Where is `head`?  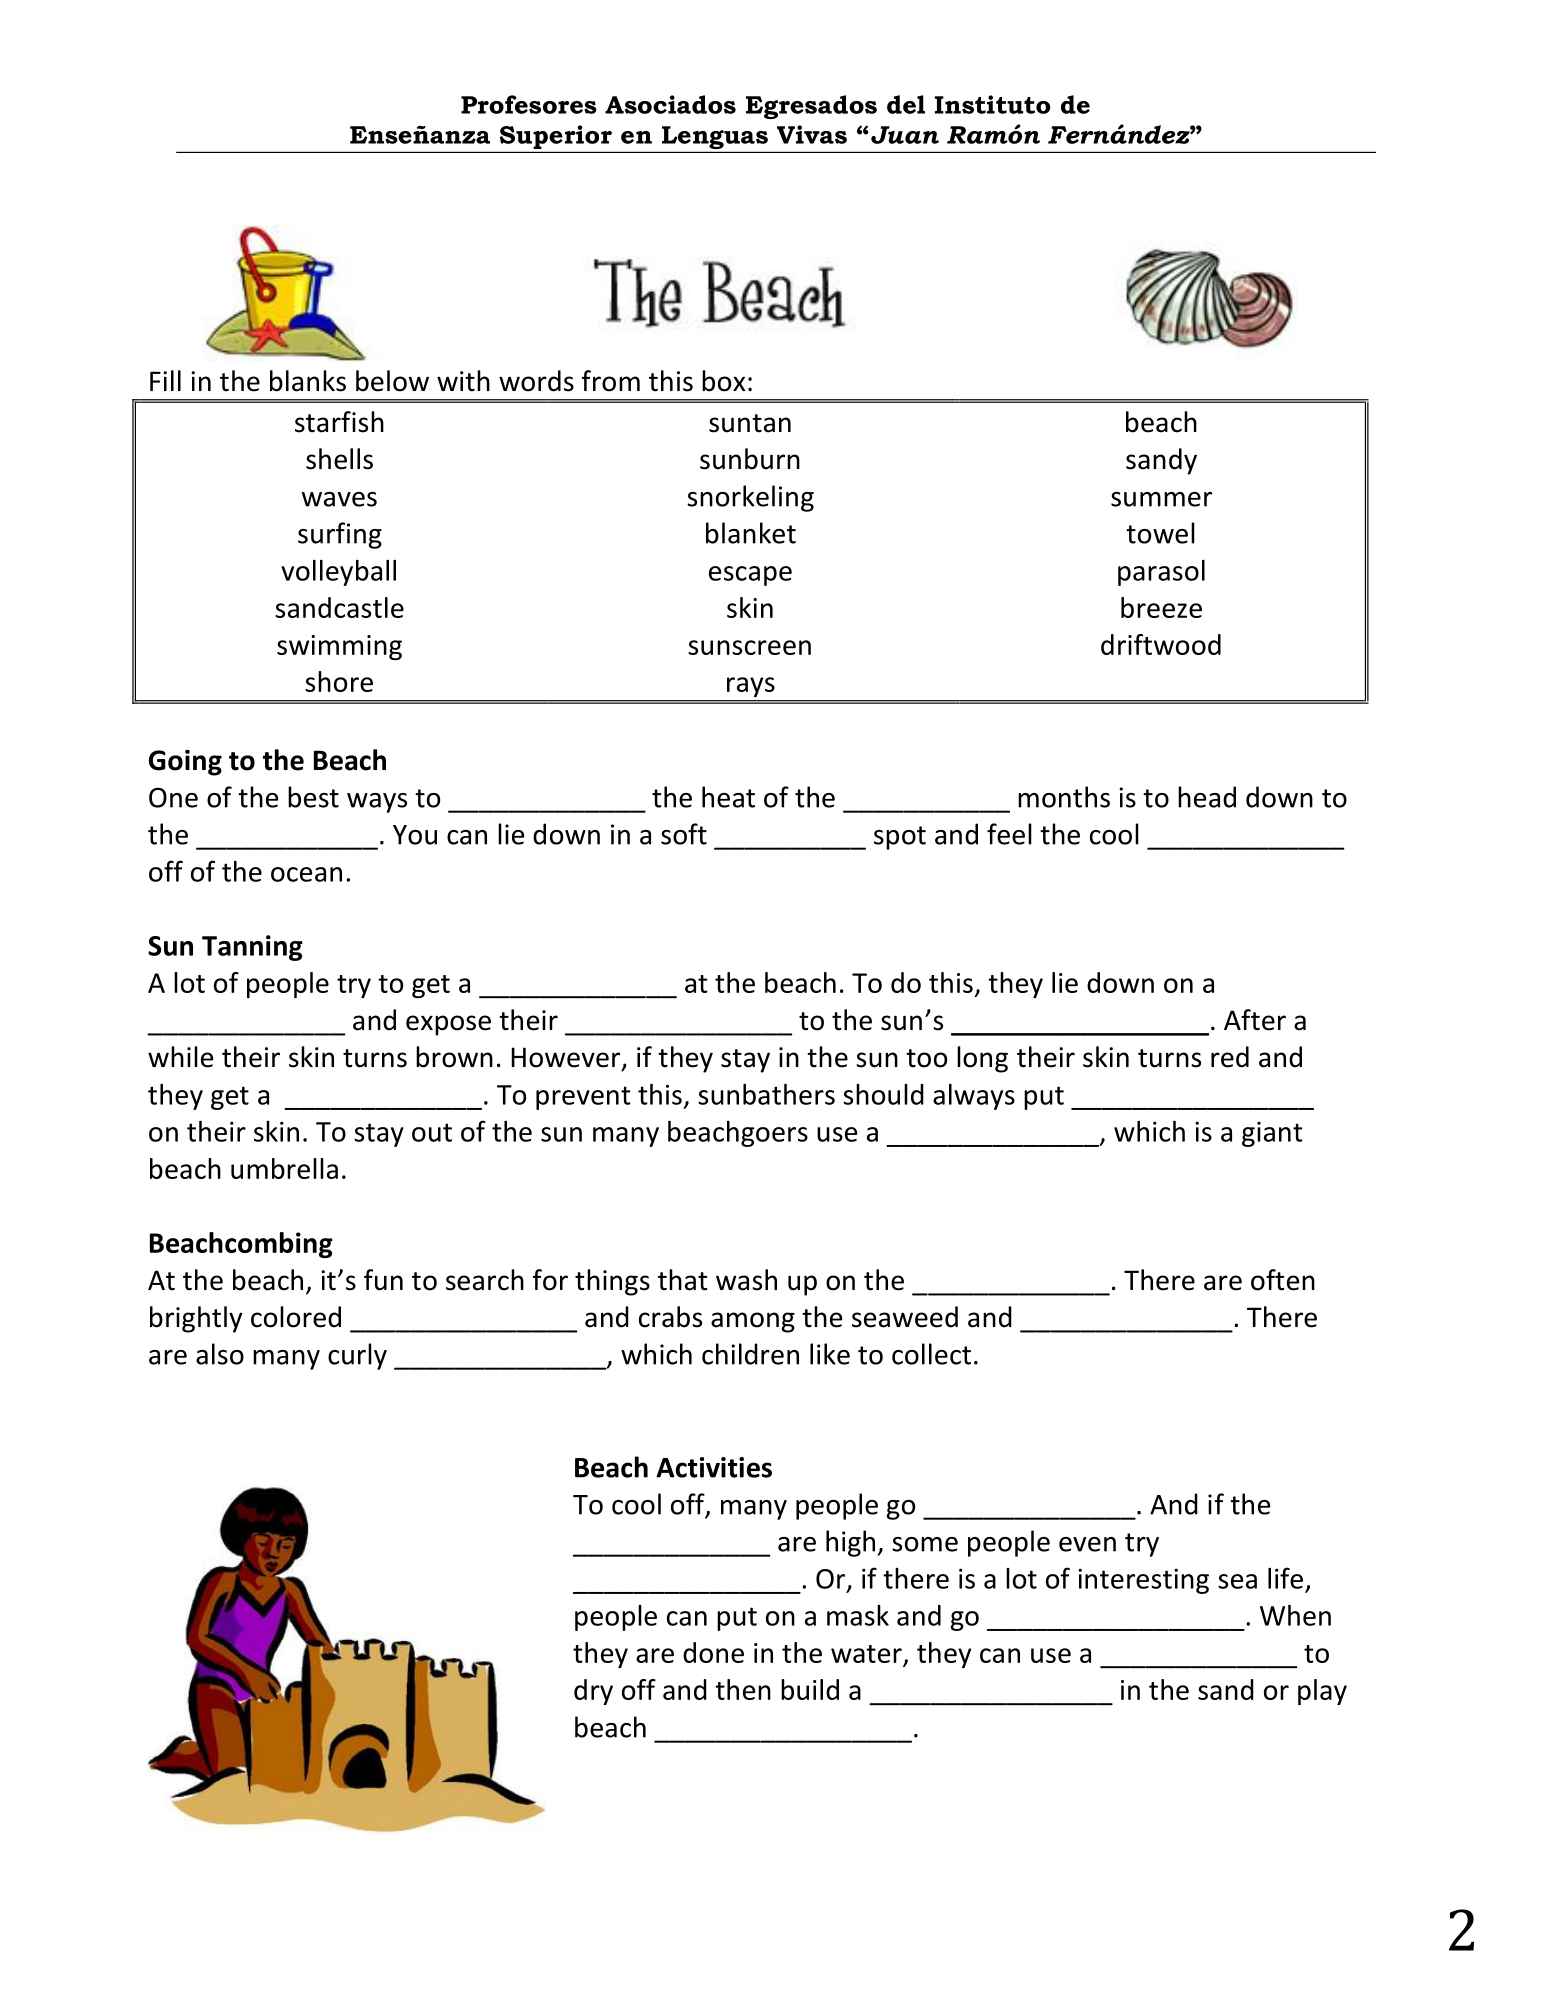 head is located at coordinates (1207, 797).
